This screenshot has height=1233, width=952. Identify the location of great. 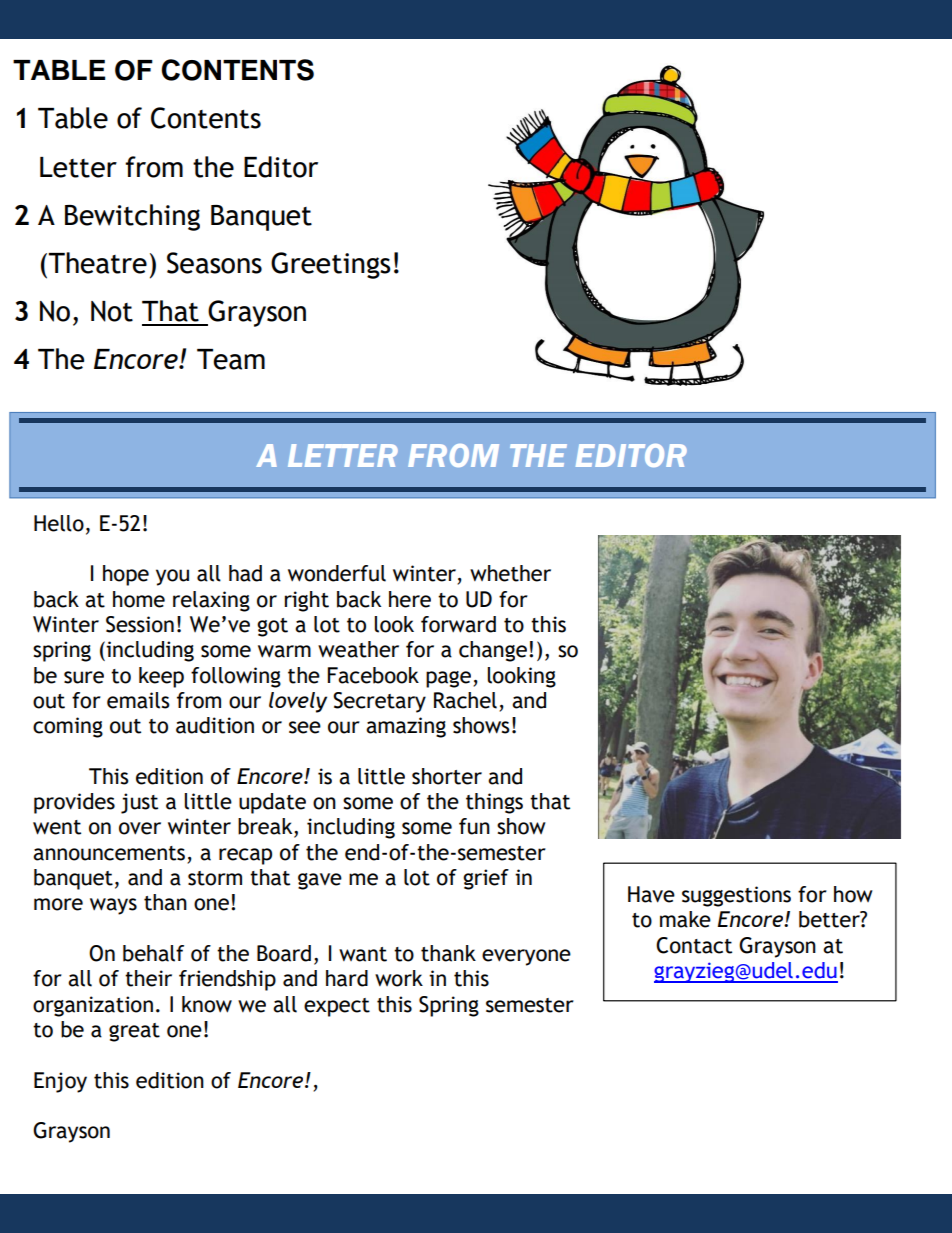
(134, 1032).
